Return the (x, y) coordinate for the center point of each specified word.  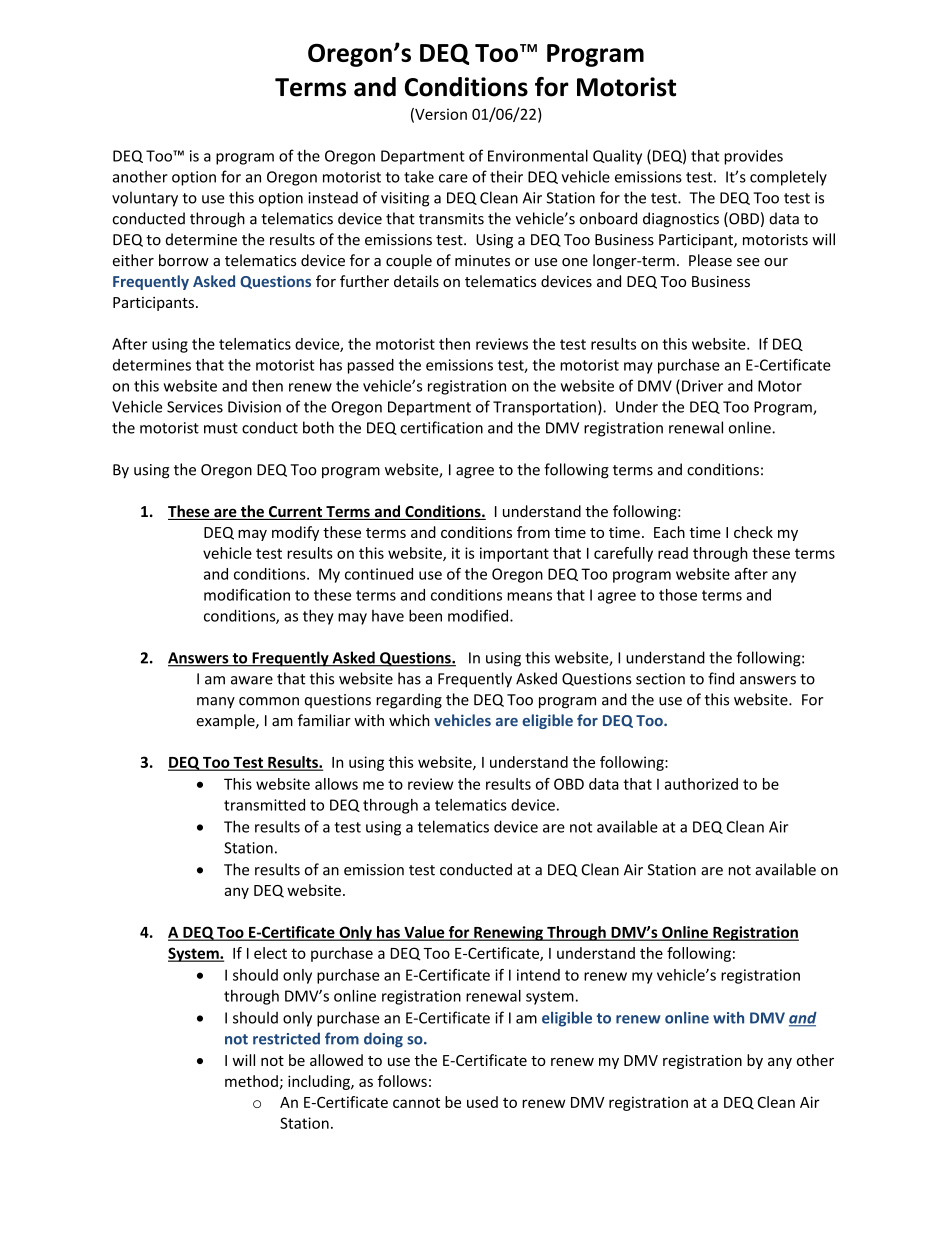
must (221, 428)
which (409, 720)
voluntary (145, 199)
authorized (701, 784)
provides (753, 157)
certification (441, 427)
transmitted (264, 805)
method (251, 1081)
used (482, 1102)
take (419, 176)
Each (669, 532)
